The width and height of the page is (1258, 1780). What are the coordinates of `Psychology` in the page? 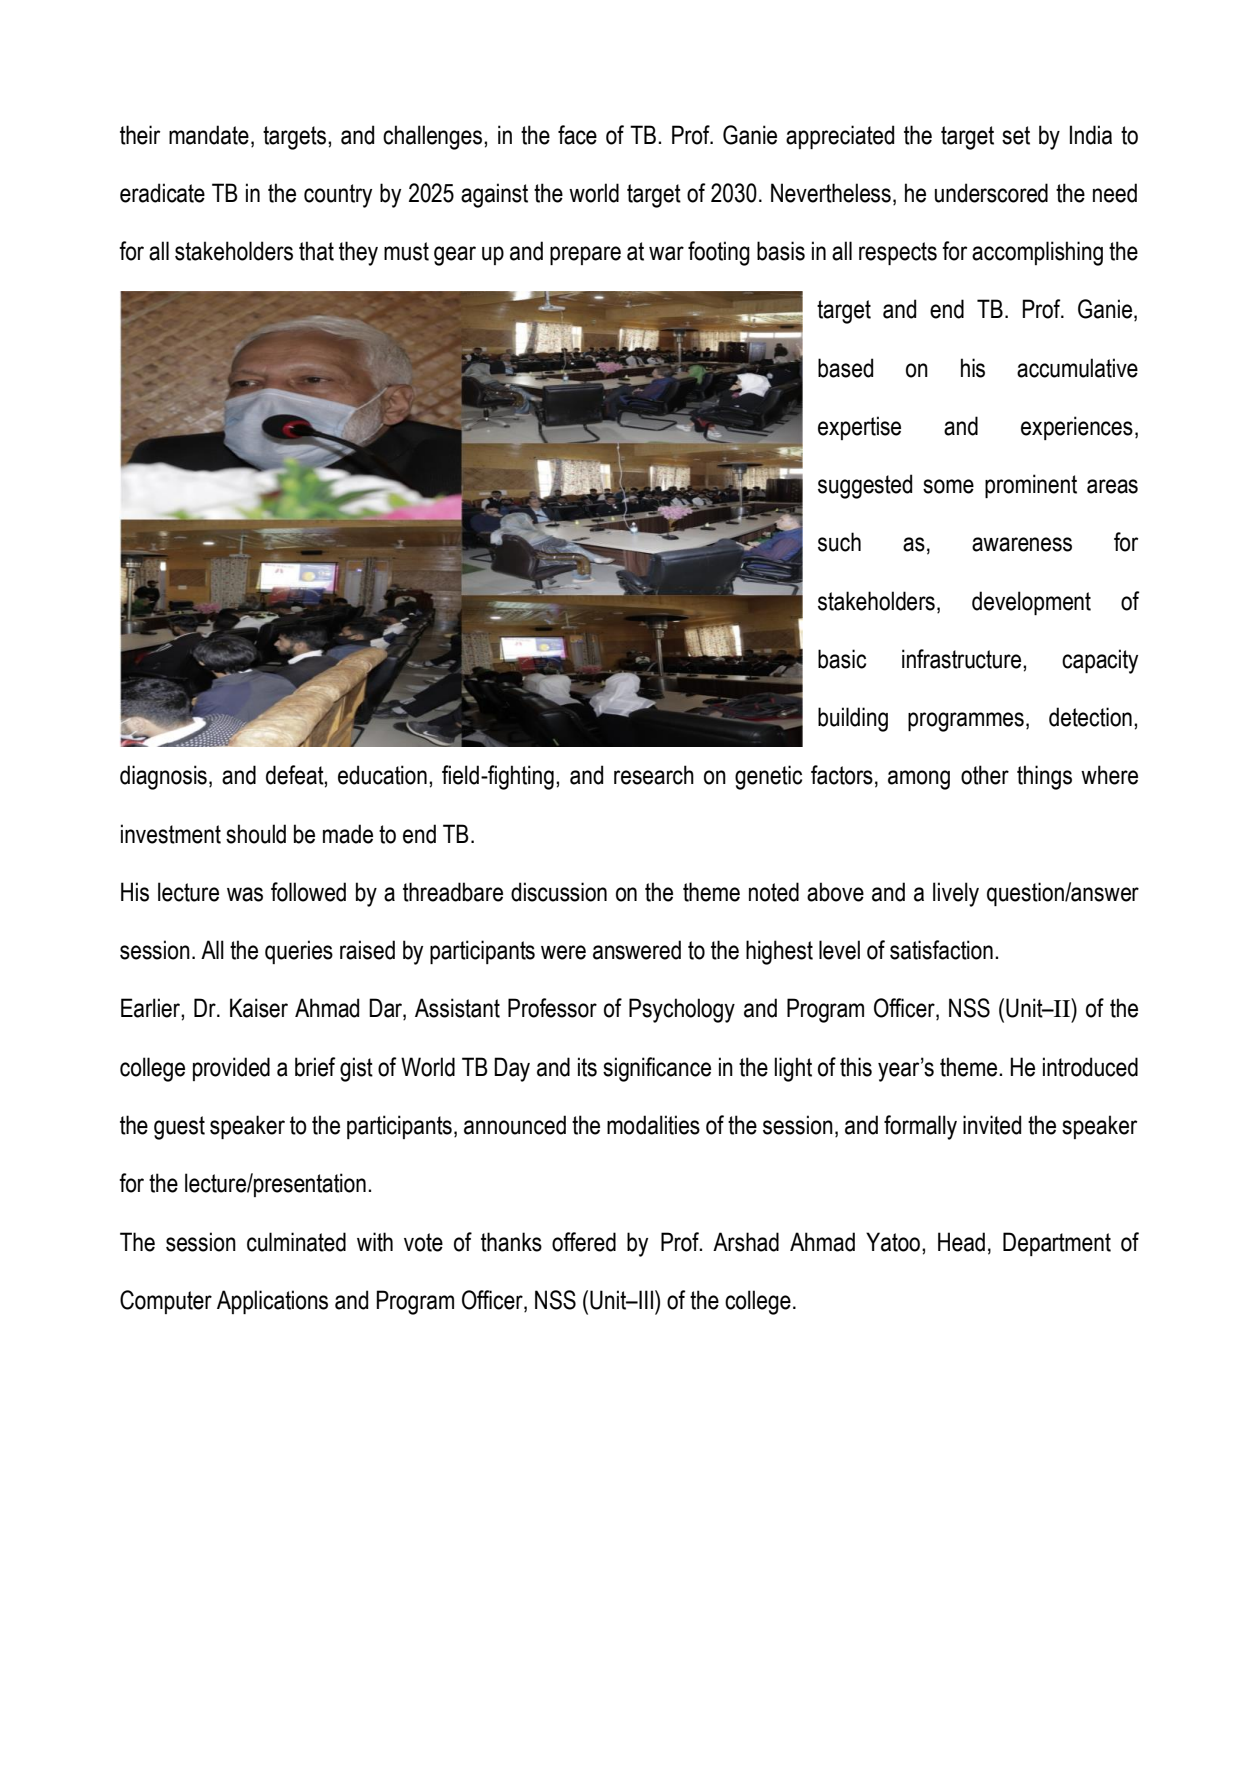 It's located at (682, 1010).
